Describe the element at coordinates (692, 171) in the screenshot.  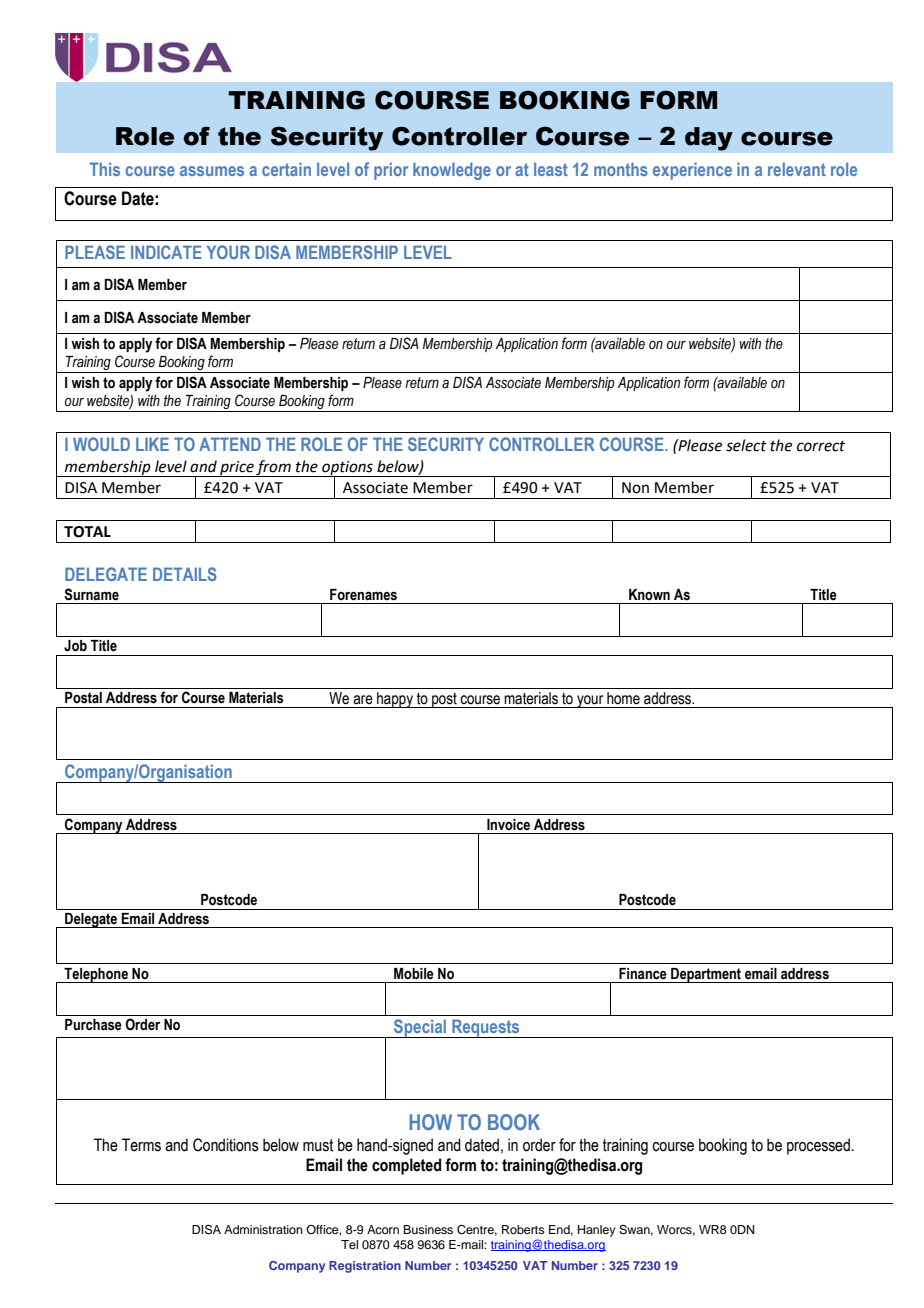
I see `experience` at that location.
